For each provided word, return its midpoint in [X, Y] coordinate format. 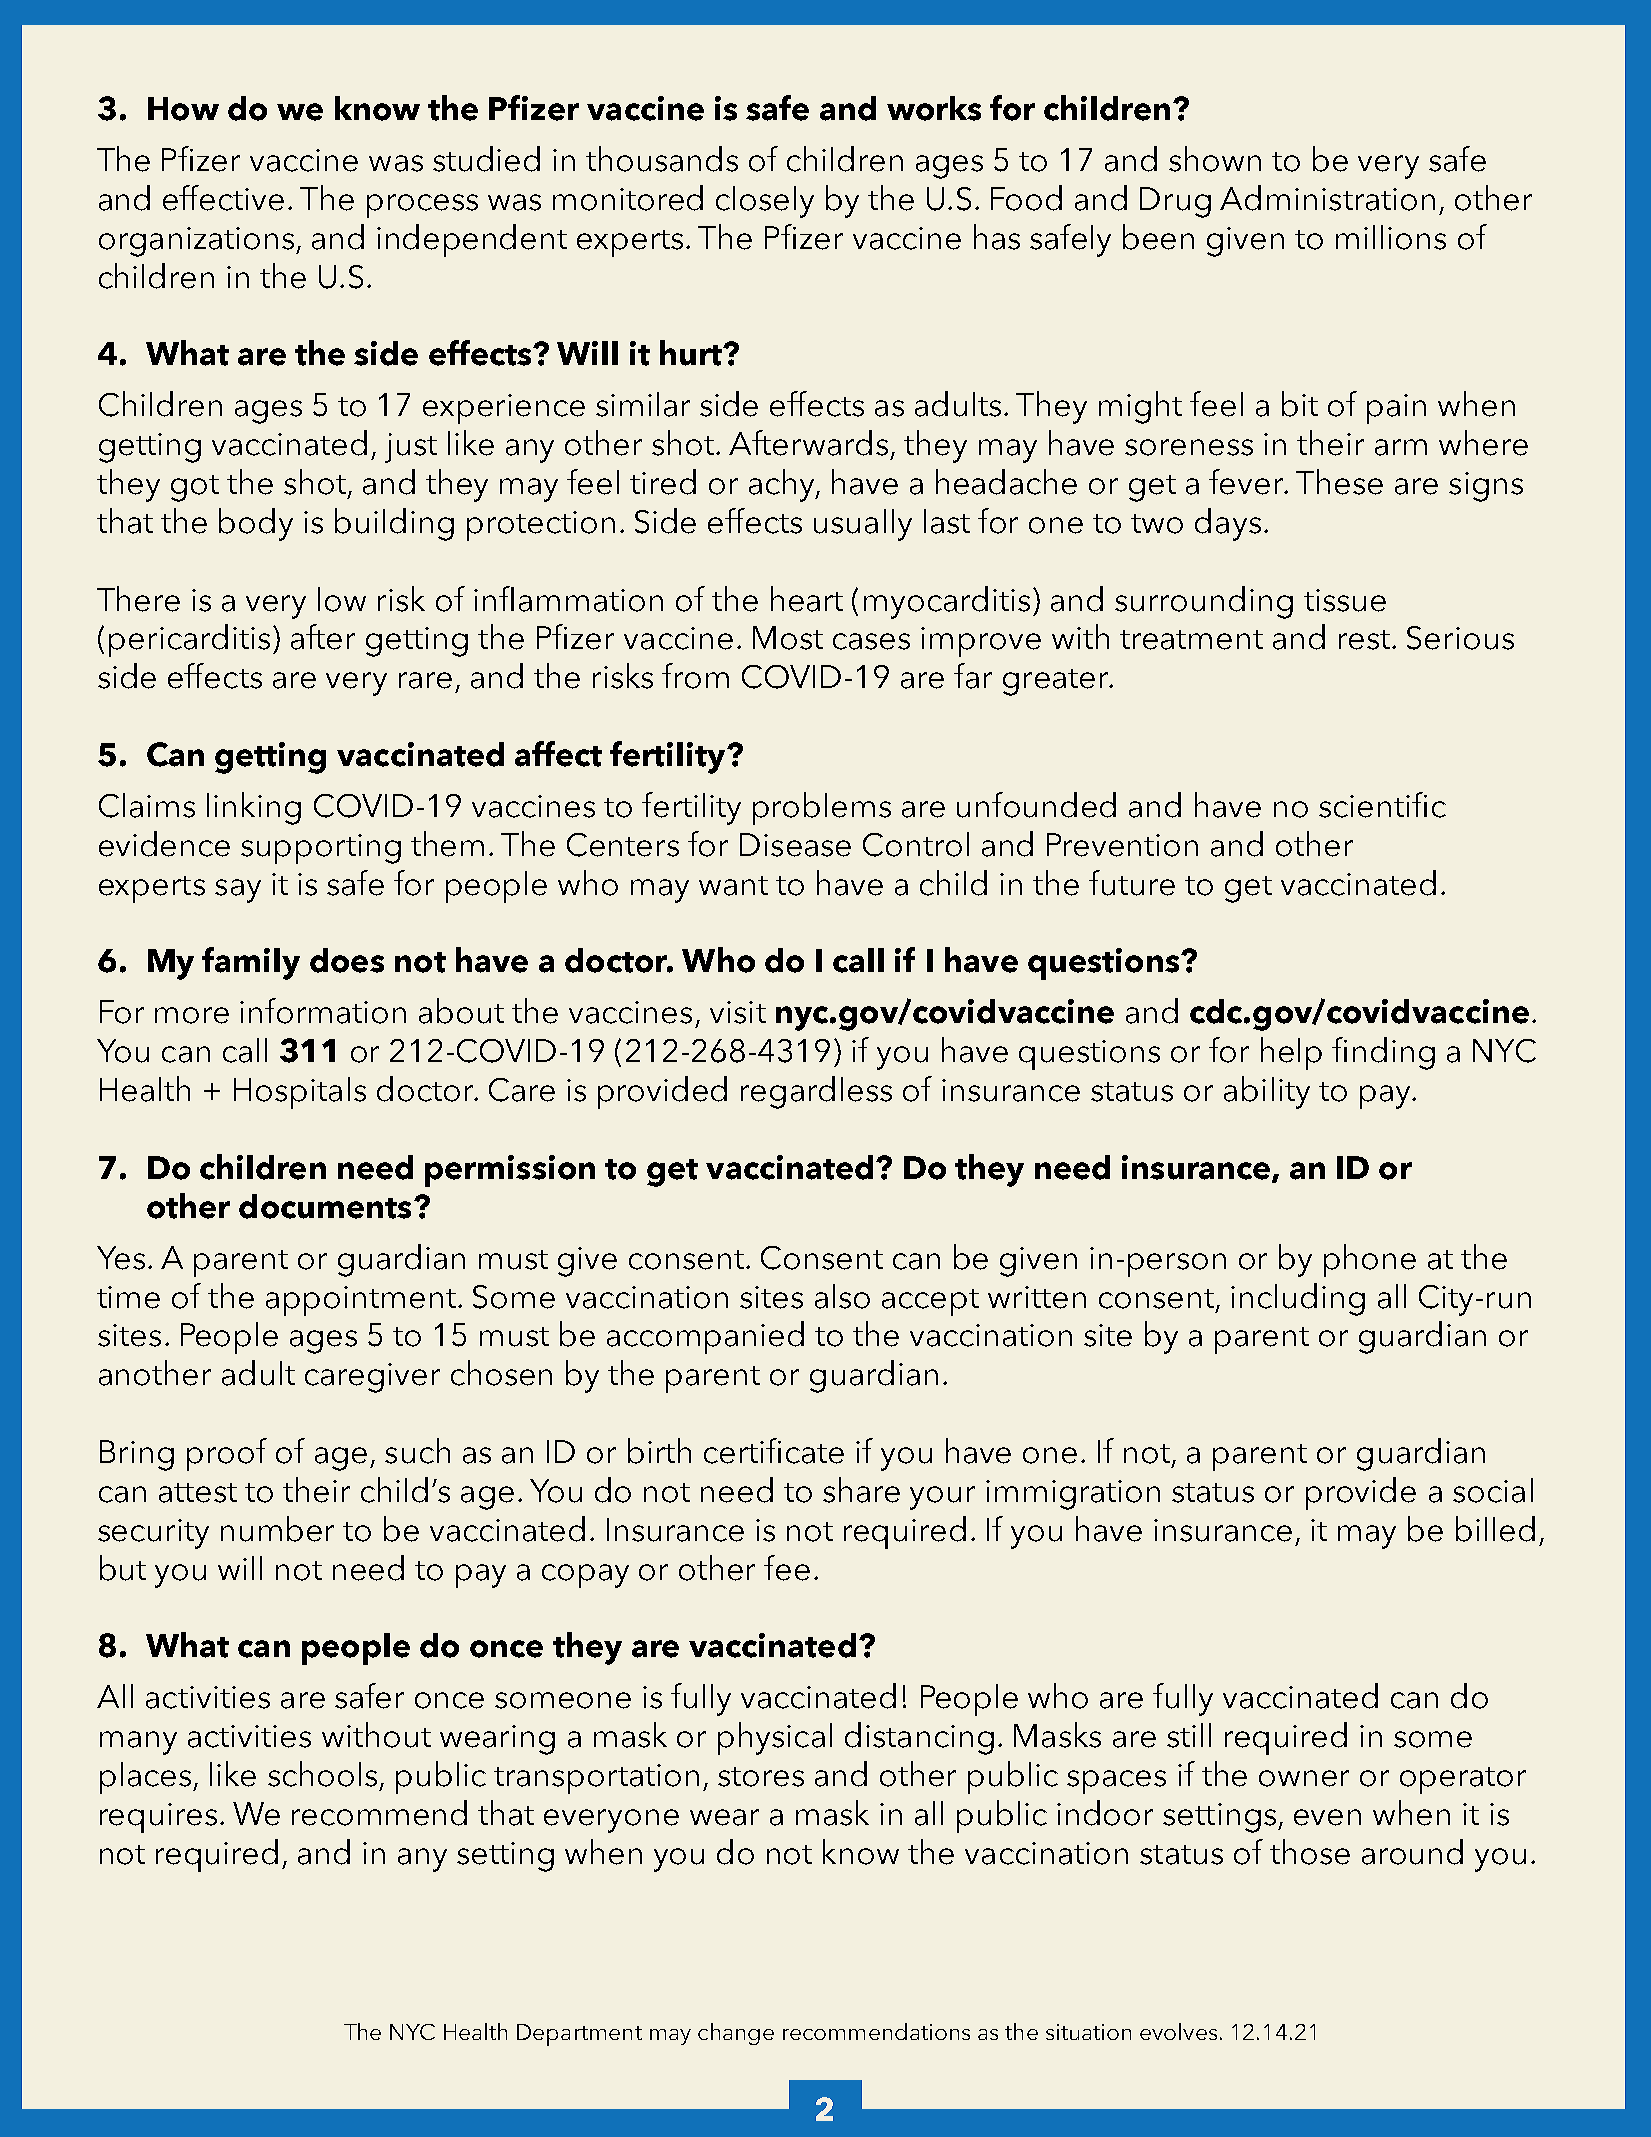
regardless [816, 1092]
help [1291, 1053]
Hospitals [300, 1093]
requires [158, 1818]
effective [223, 198]
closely [765, 202]
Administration [1327, 198]
